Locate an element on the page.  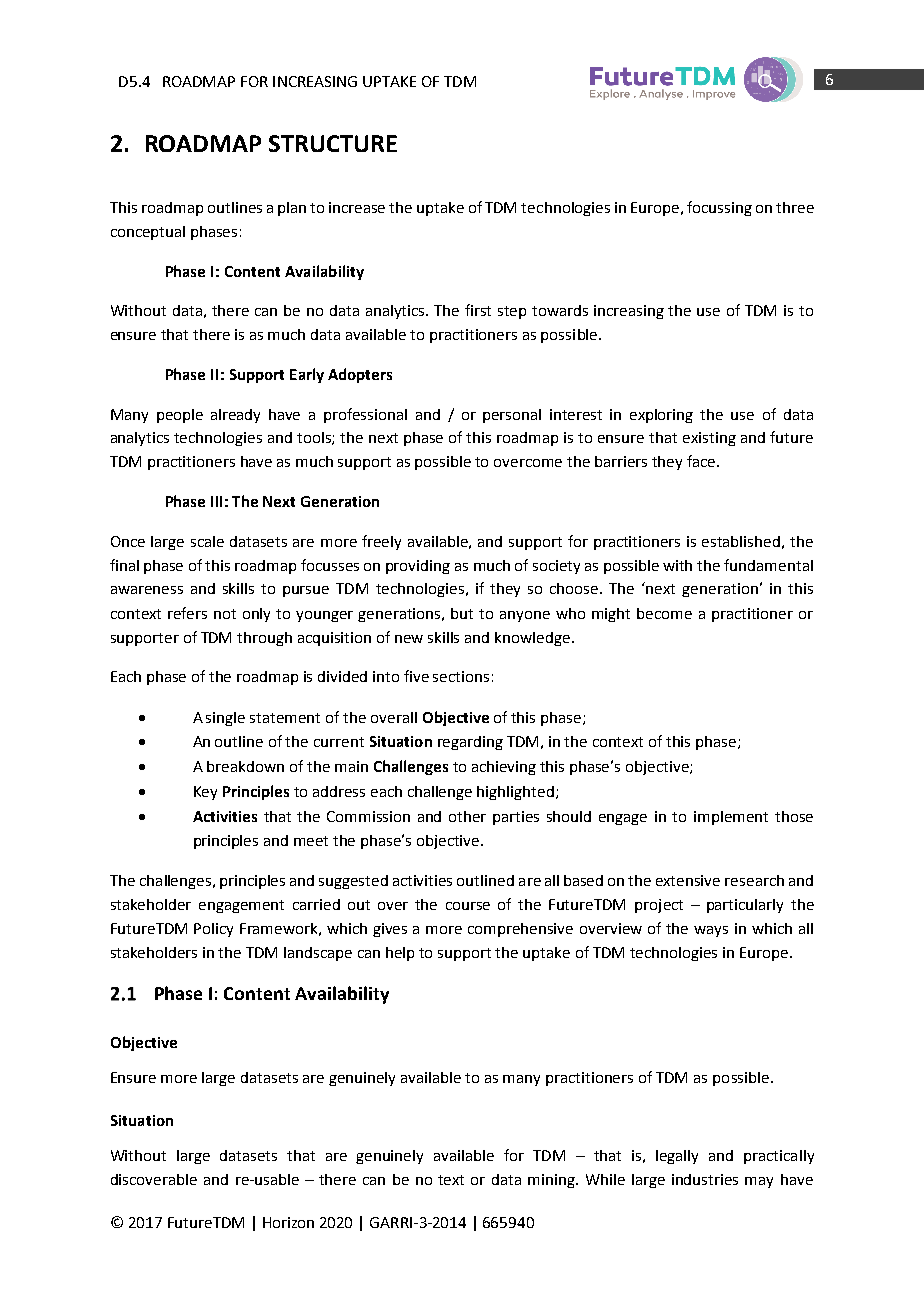
personal is located at coordinates (512, 416).
